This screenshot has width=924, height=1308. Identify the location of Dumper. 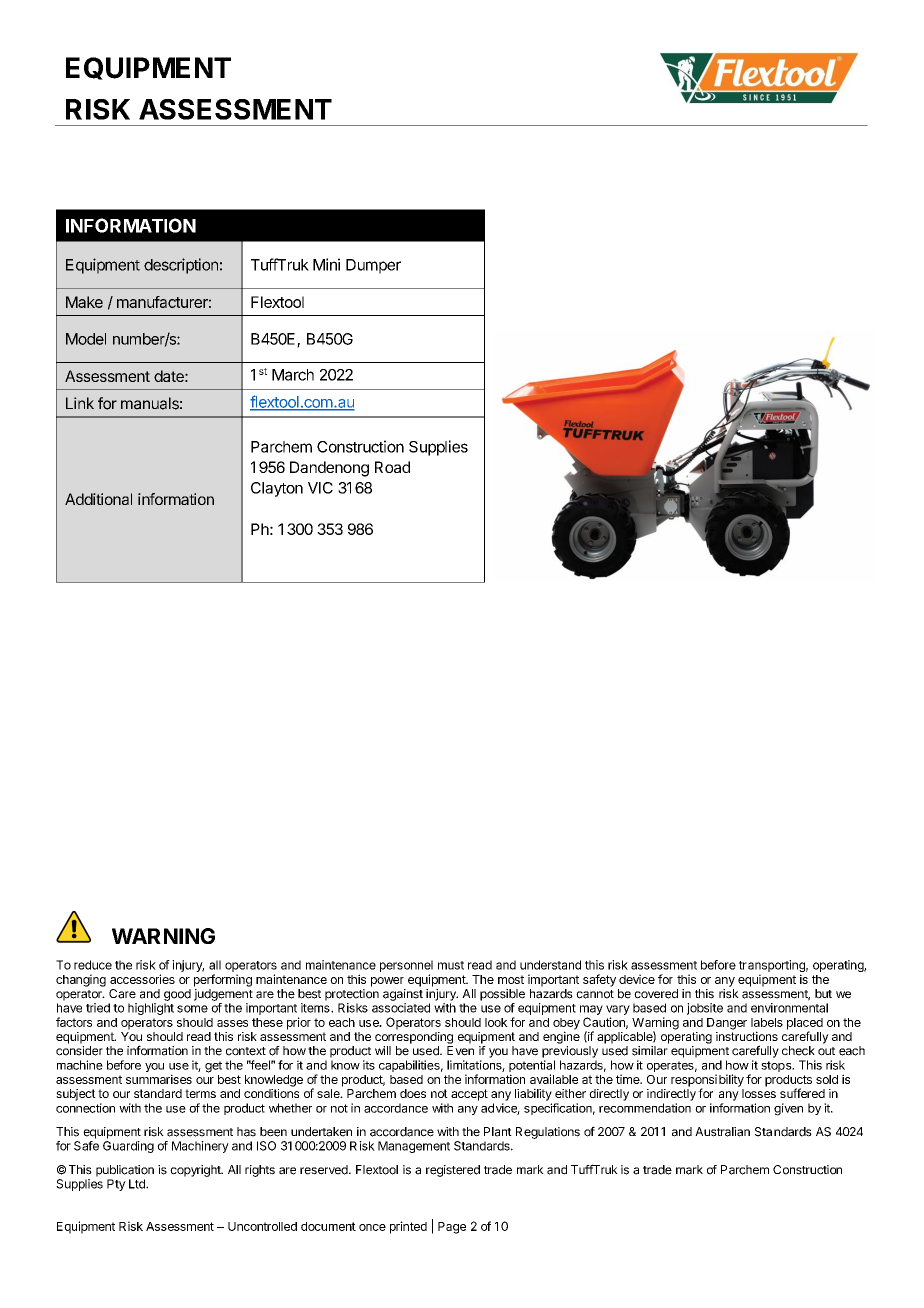
(373, 266).
